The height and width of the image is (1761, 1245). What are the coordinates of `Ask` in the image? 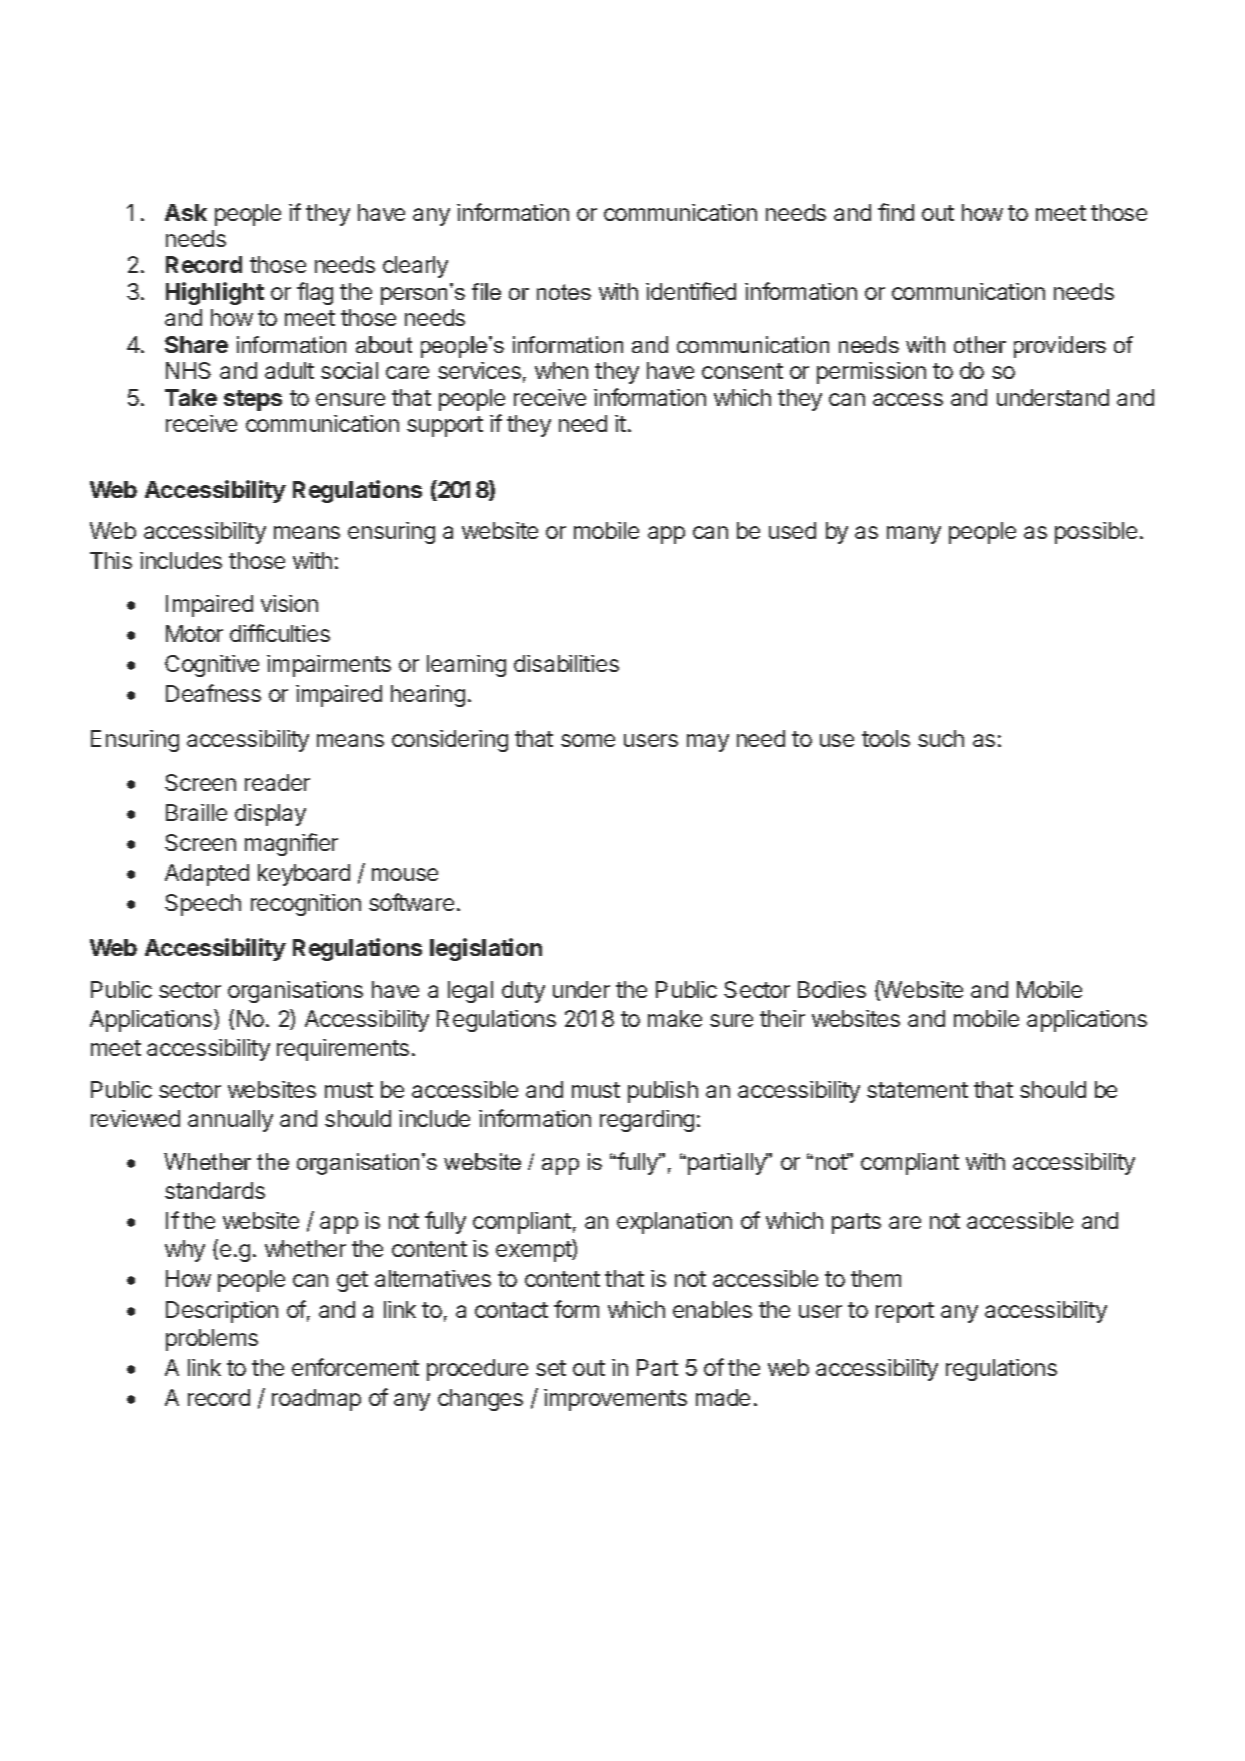 It's located at (186, 212).
